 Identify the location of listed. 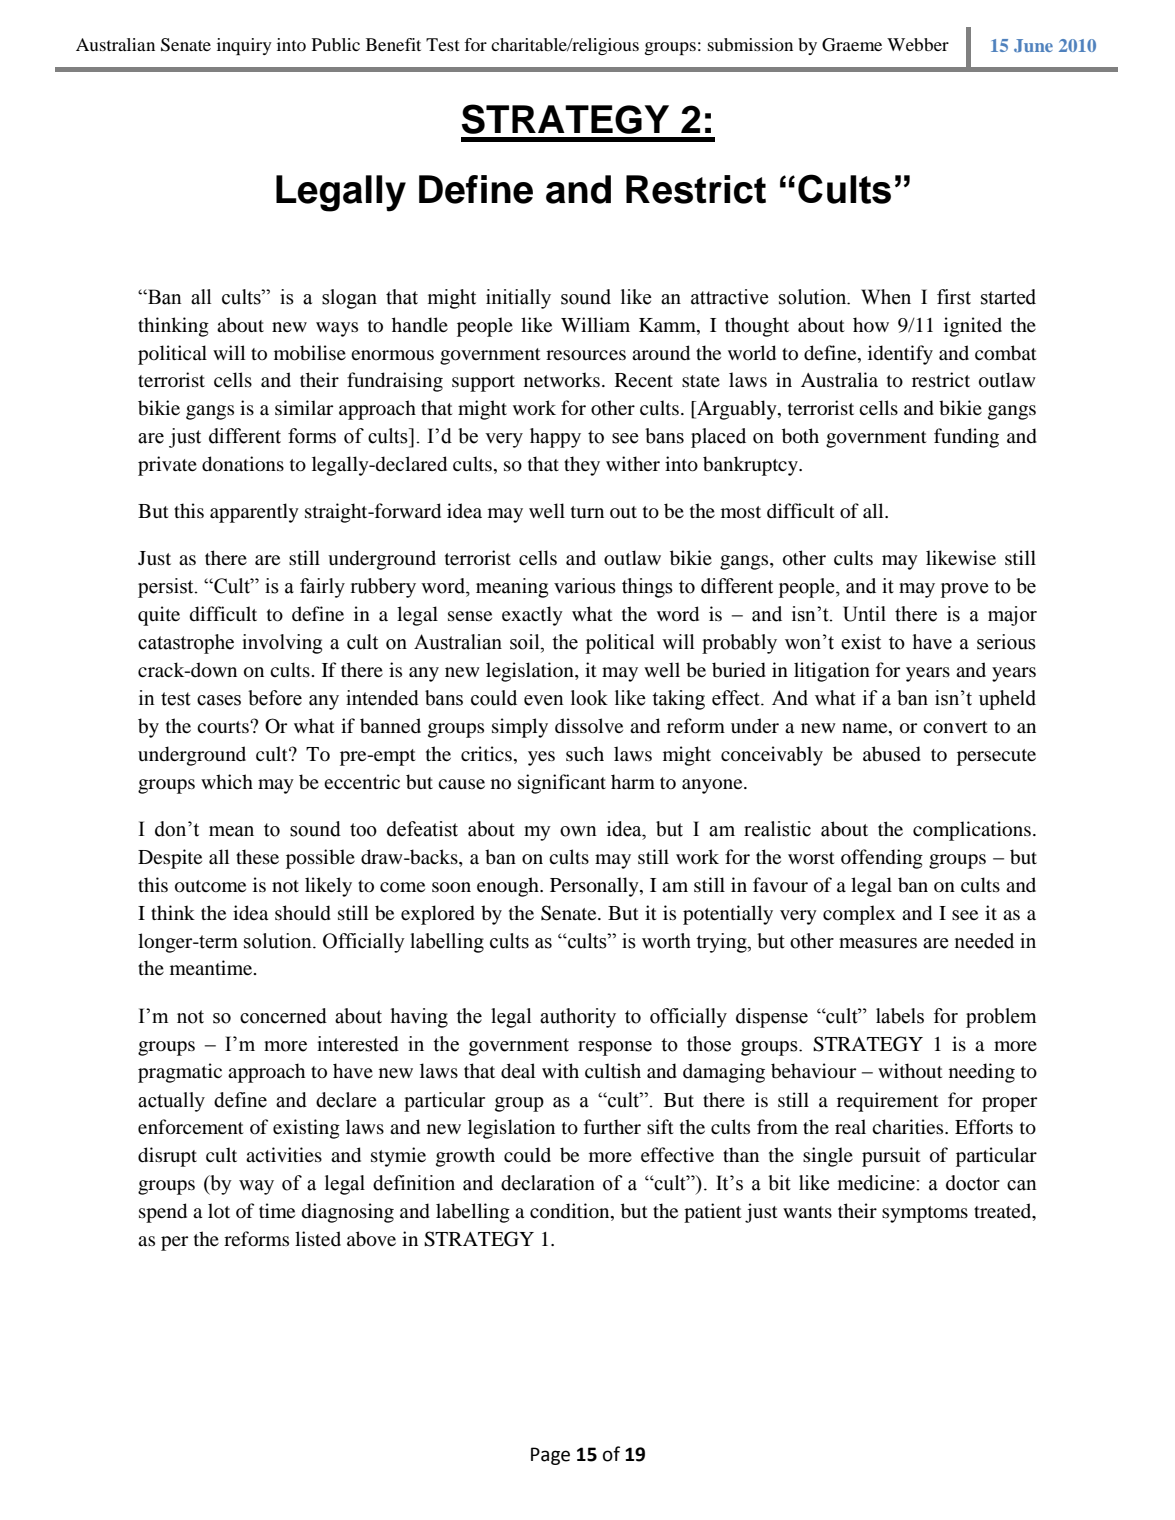
(318, 1238).
